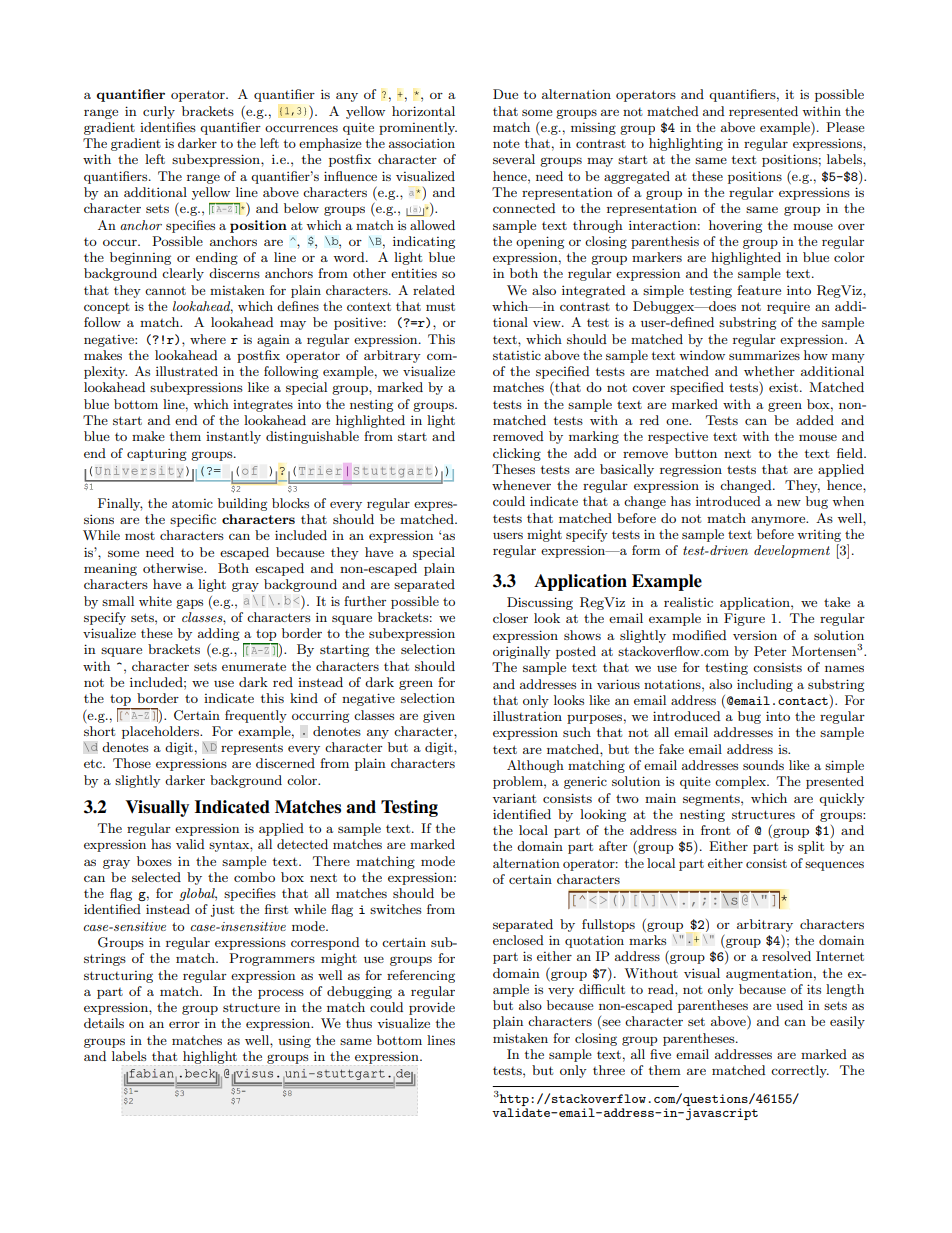 The image size is (952, 1233). Describe the element at coordinates (514, 798) in the document. I see `variant` at that location.
